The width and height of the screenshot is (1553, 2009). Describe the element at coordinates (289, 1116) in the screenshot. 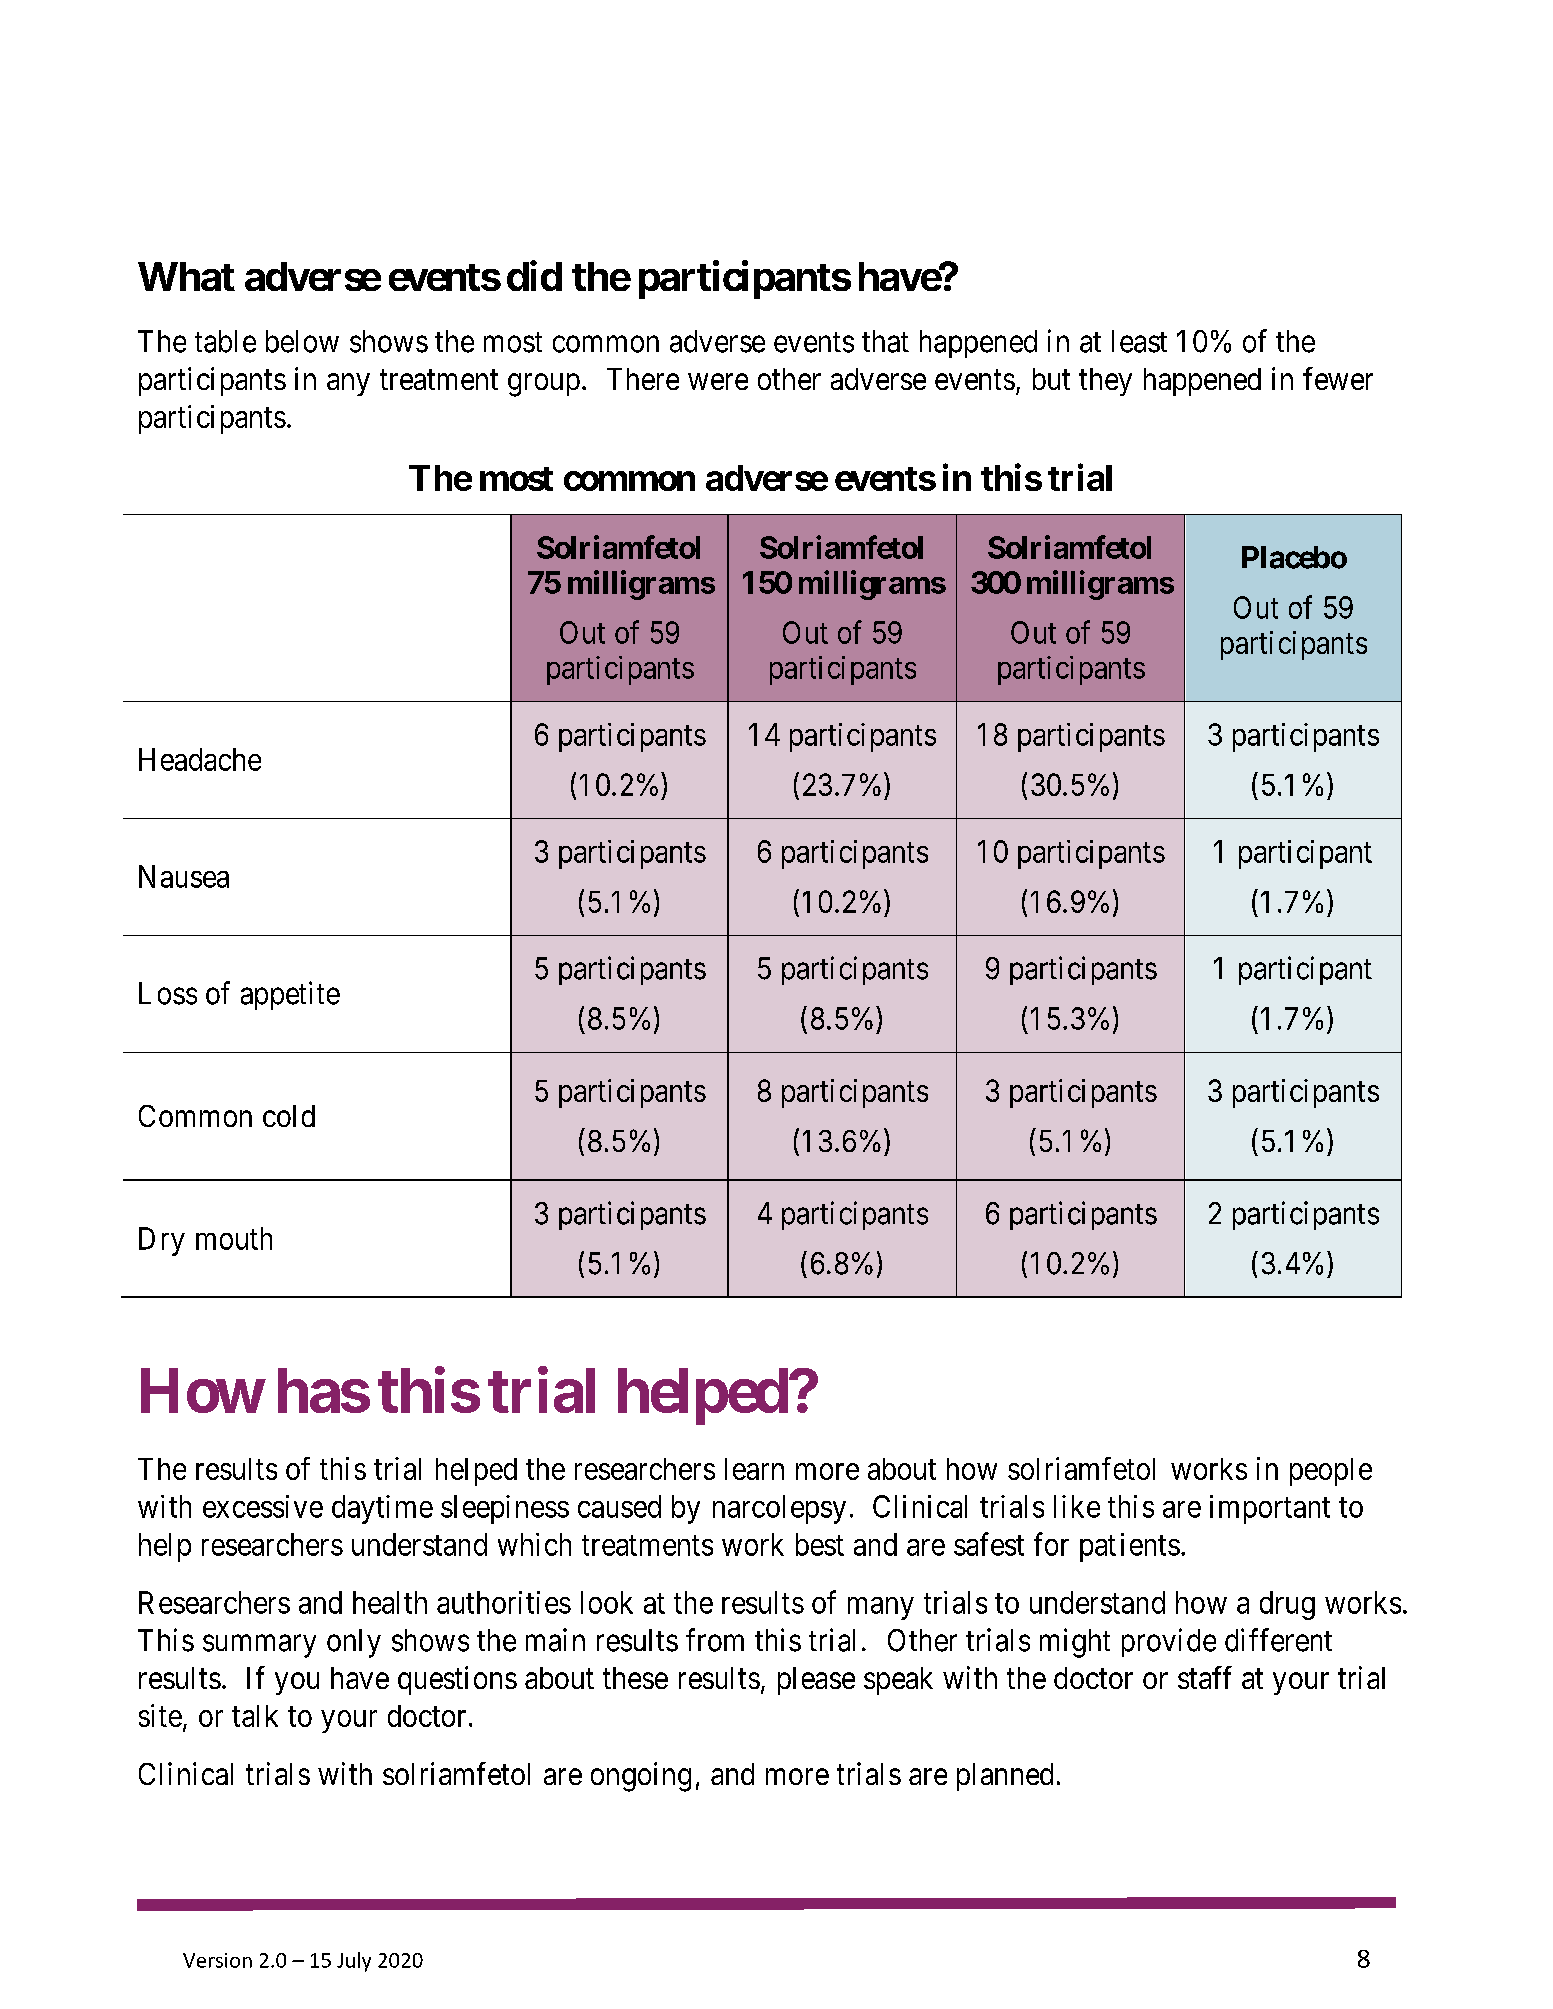

I see `cold` at that location.
